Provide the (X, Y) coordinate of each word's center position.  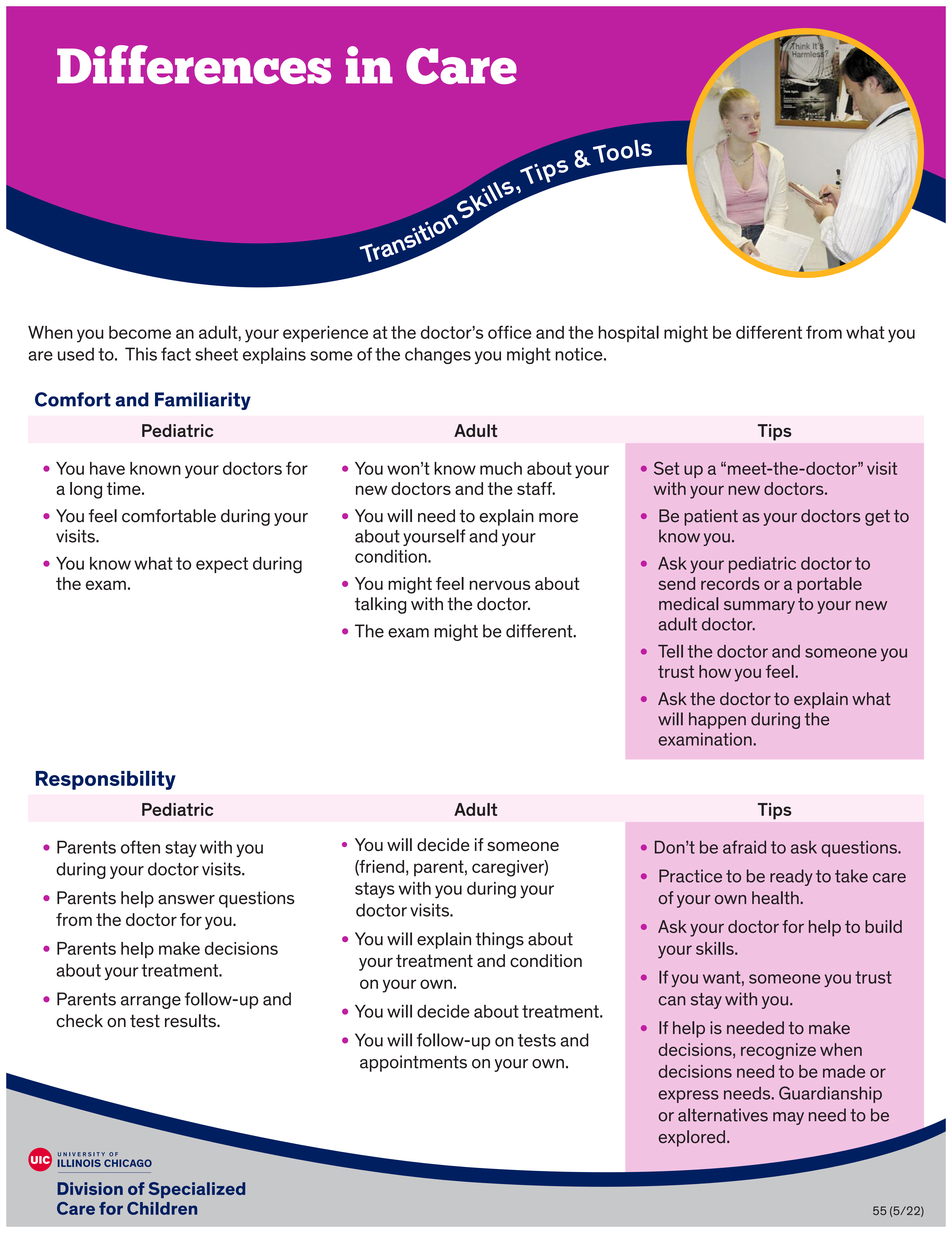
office (510, 332)
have (107, 468)
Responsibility (106, 780)
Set (666, 468)
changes (438, 355)
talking (380, 605)
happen (717, 720)
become (140, 332)
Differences (194, 64)
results (191, 1021)
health (776, 898)
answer (186, 900)
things (500, 940)
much (501, 468)
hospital (628, 333)
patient (711, 517)
